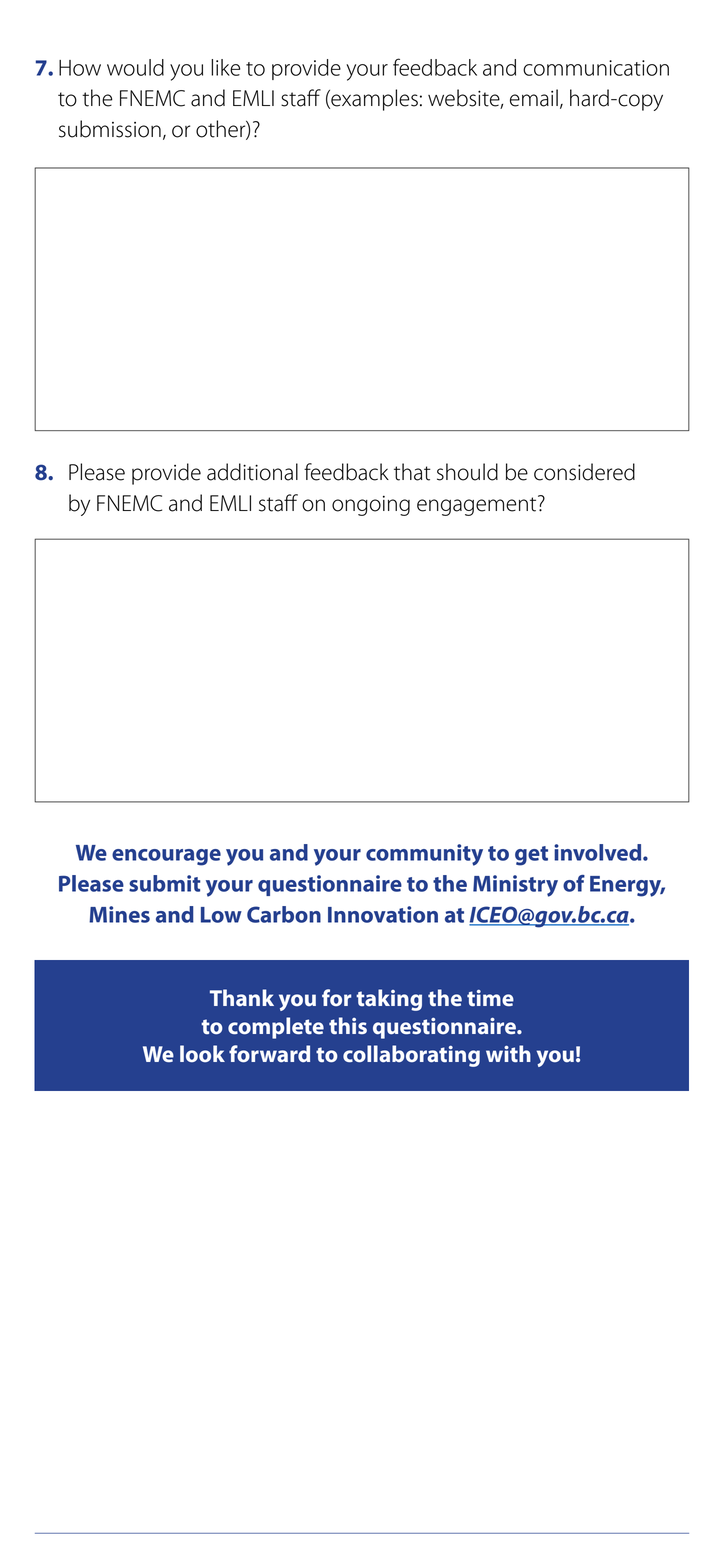 Image resolution: width=724 pixels, height=1568 pixels. Describe the element at coordinates (202, 1053) in the image. I see `look` at that location.
